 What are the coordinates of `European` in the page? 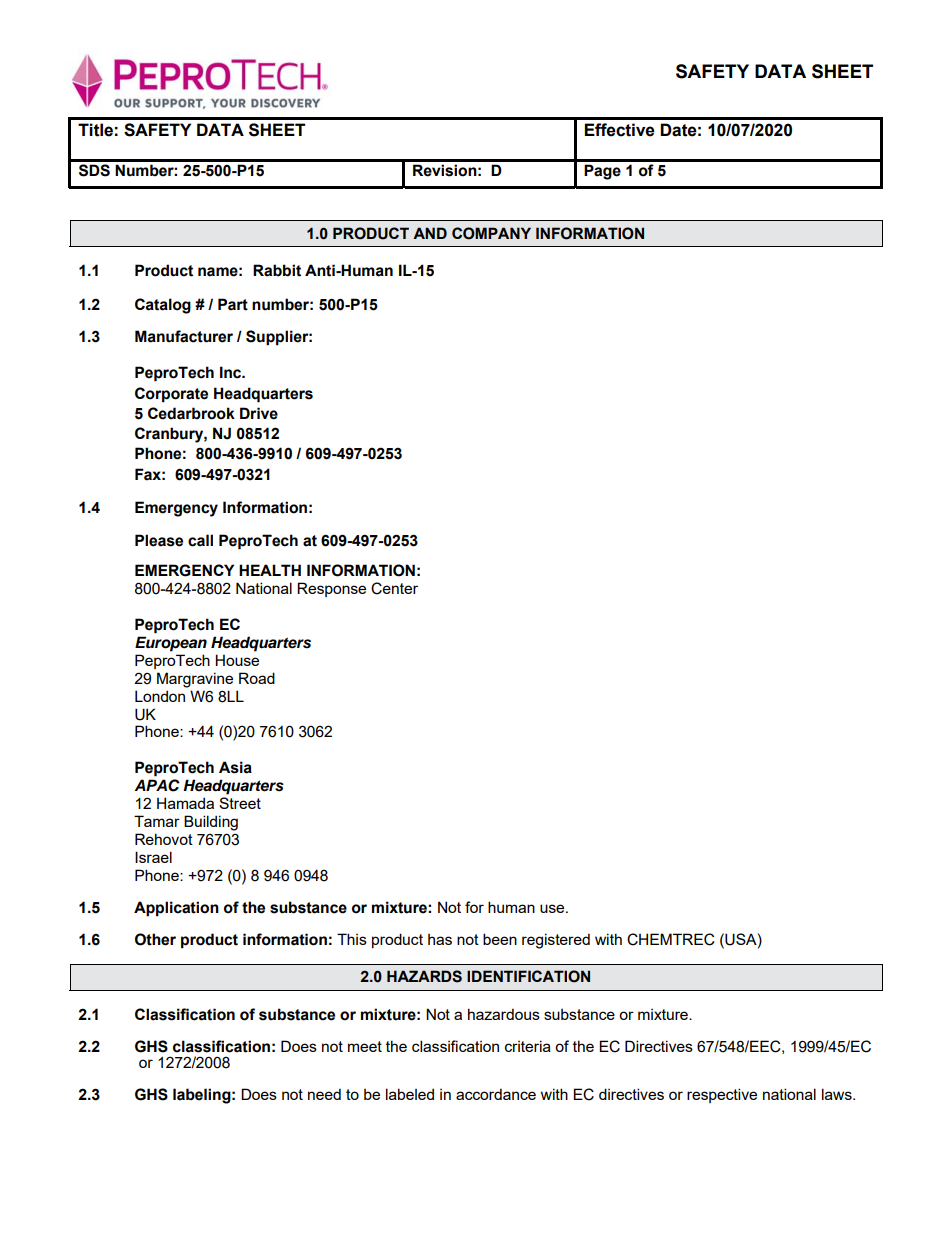 It's located at (171, 644).
